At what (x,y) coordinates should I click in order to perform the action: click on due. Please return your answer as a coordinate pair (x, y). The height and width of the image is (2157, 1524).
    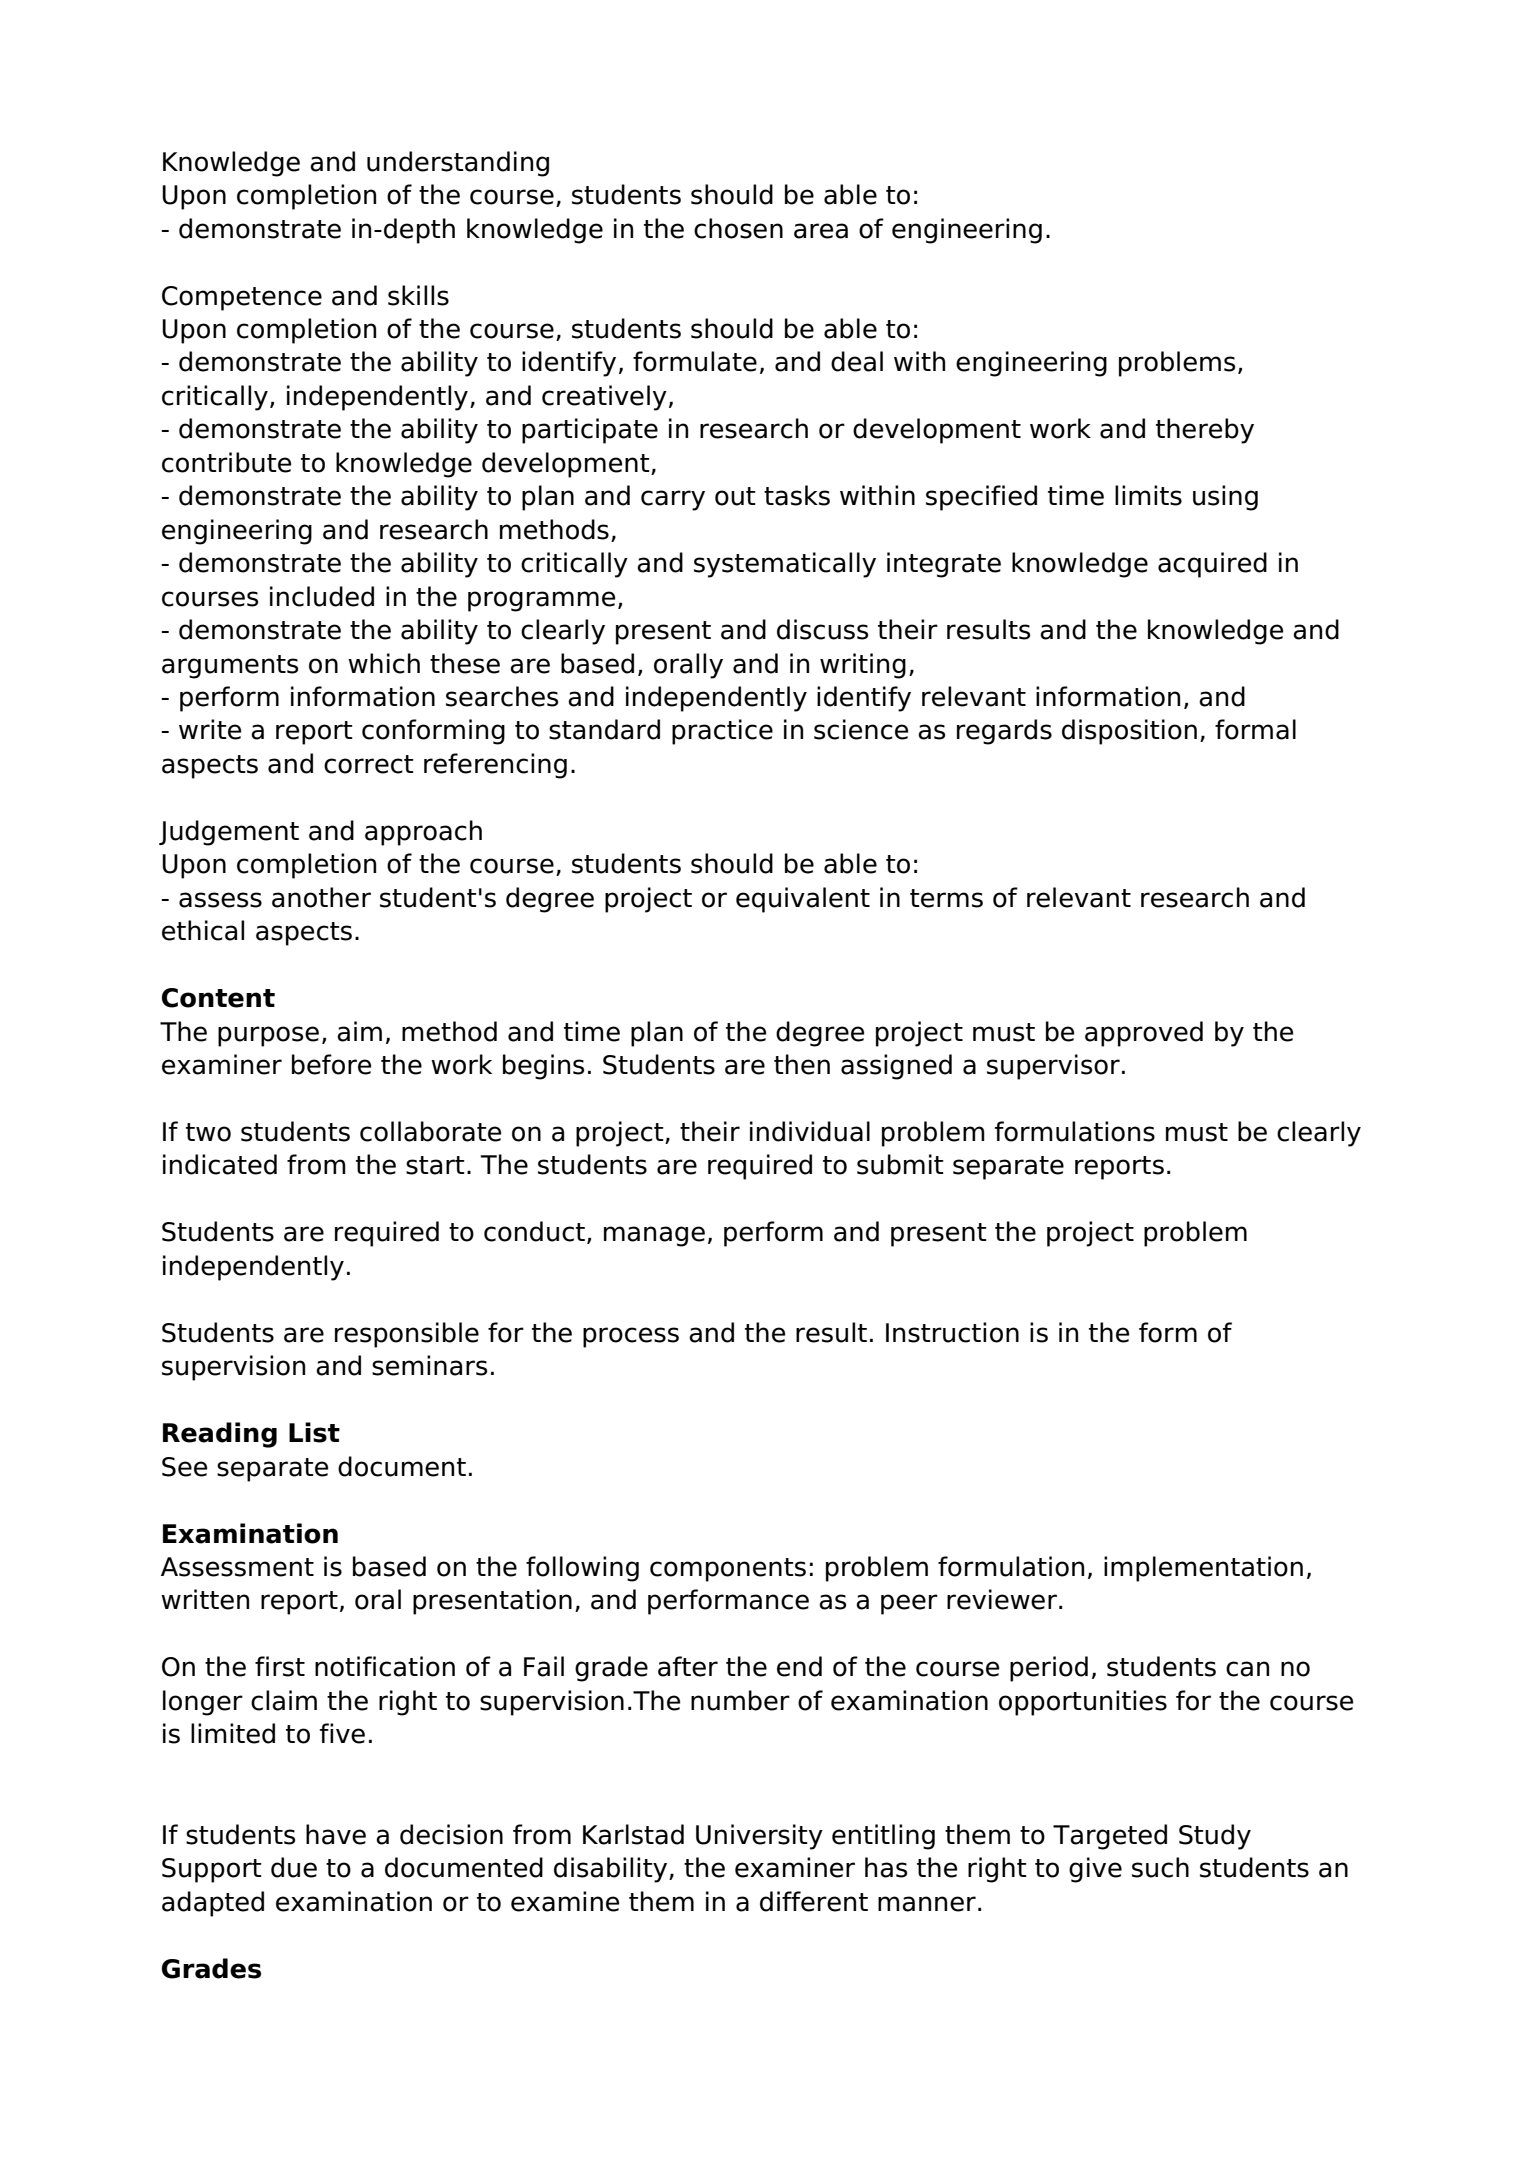
    Looking at the image, I should click on (294, 1867).
